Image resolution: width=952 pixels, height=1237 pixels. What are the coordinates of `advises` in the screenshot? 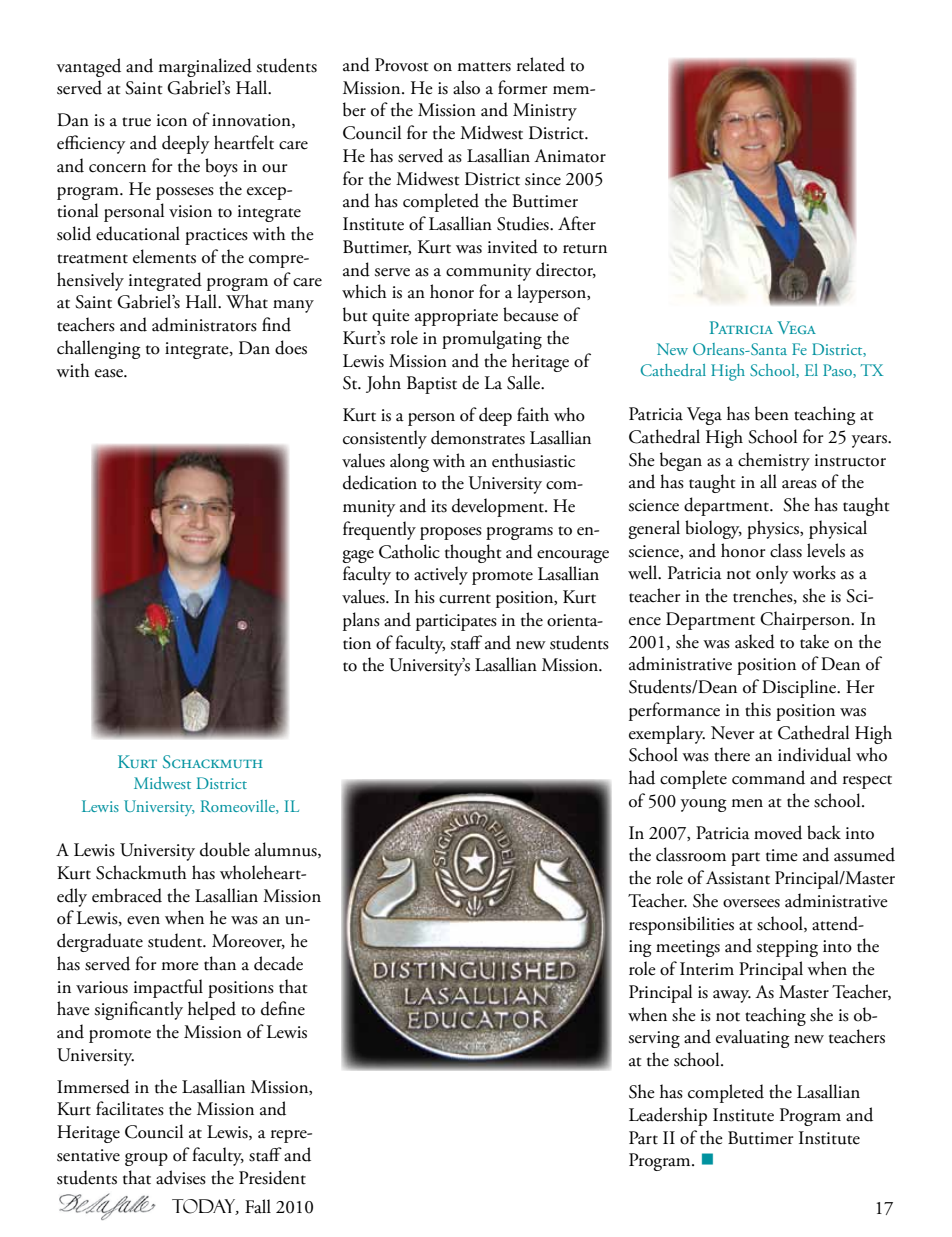 It's located at (181, 1177).
